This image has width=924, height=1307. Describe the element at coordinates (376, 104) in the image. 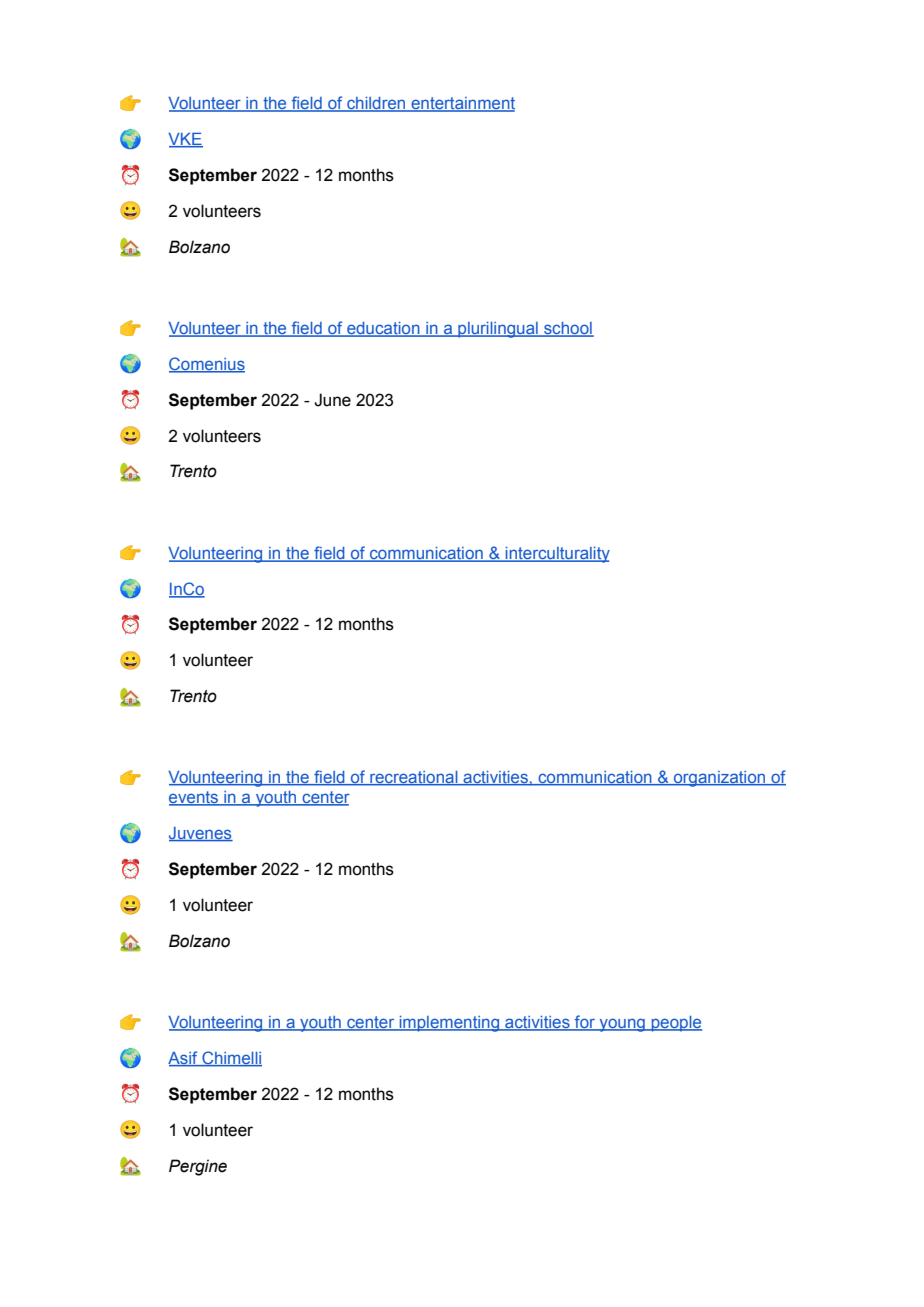

I see `children` at that location.
